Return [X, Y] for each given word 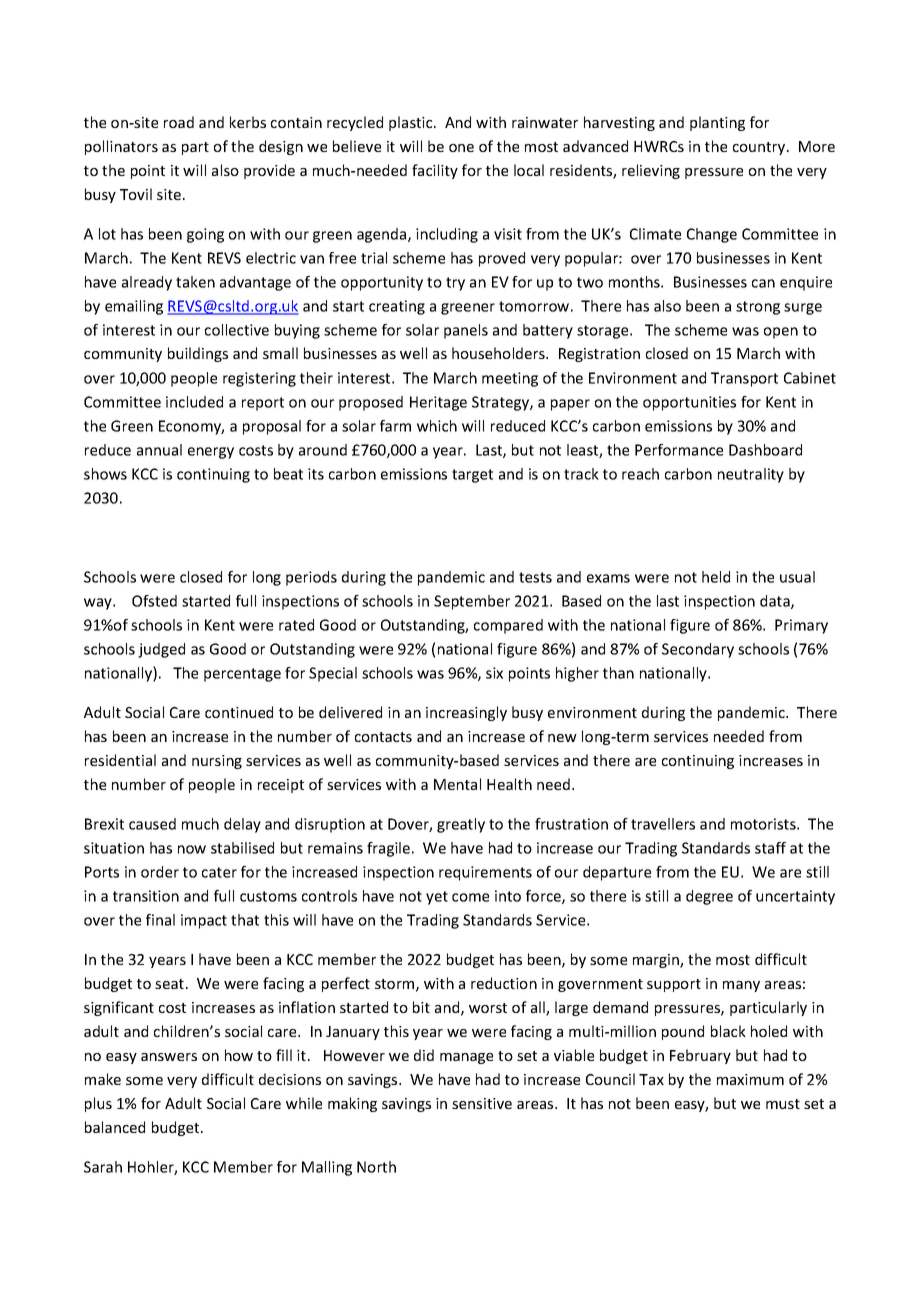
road [179, 122]
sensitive [482, 1103]
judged [161, 650]
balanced [115, 1127]
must [783, 1104]
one [461, 148]
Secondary [698, 650]
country [760, 148]
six [494, 673]
